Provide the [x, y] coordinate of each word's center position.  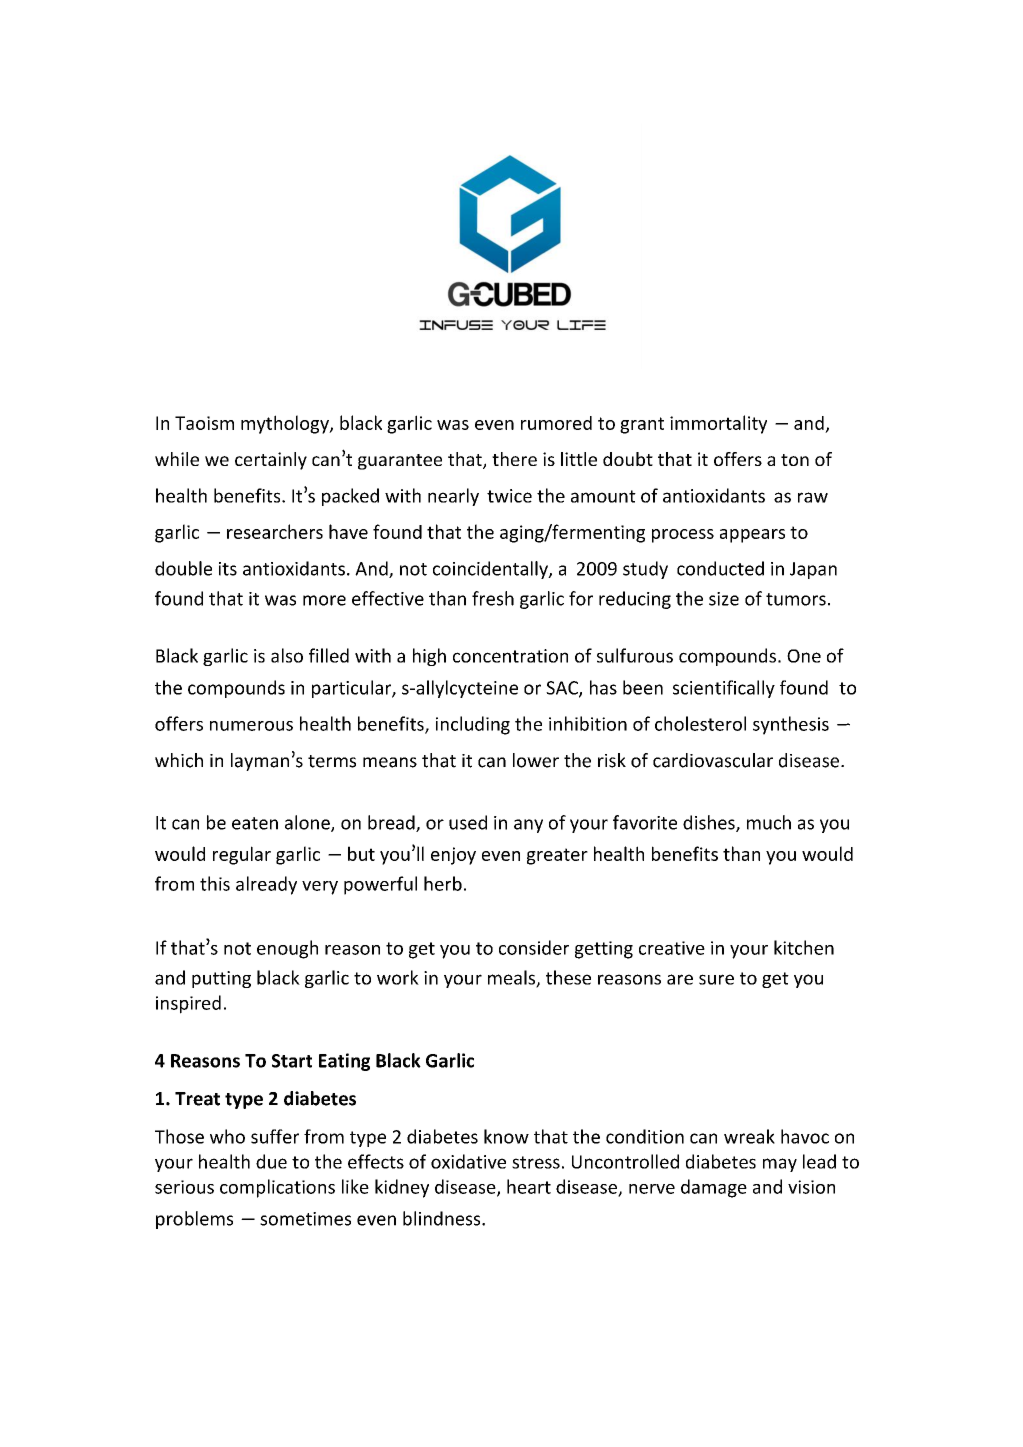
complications [277, 1188]
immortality [718, 424]
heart [529, 1186]
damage [714, 1188]
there [514, 459]
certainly [271, 461]
